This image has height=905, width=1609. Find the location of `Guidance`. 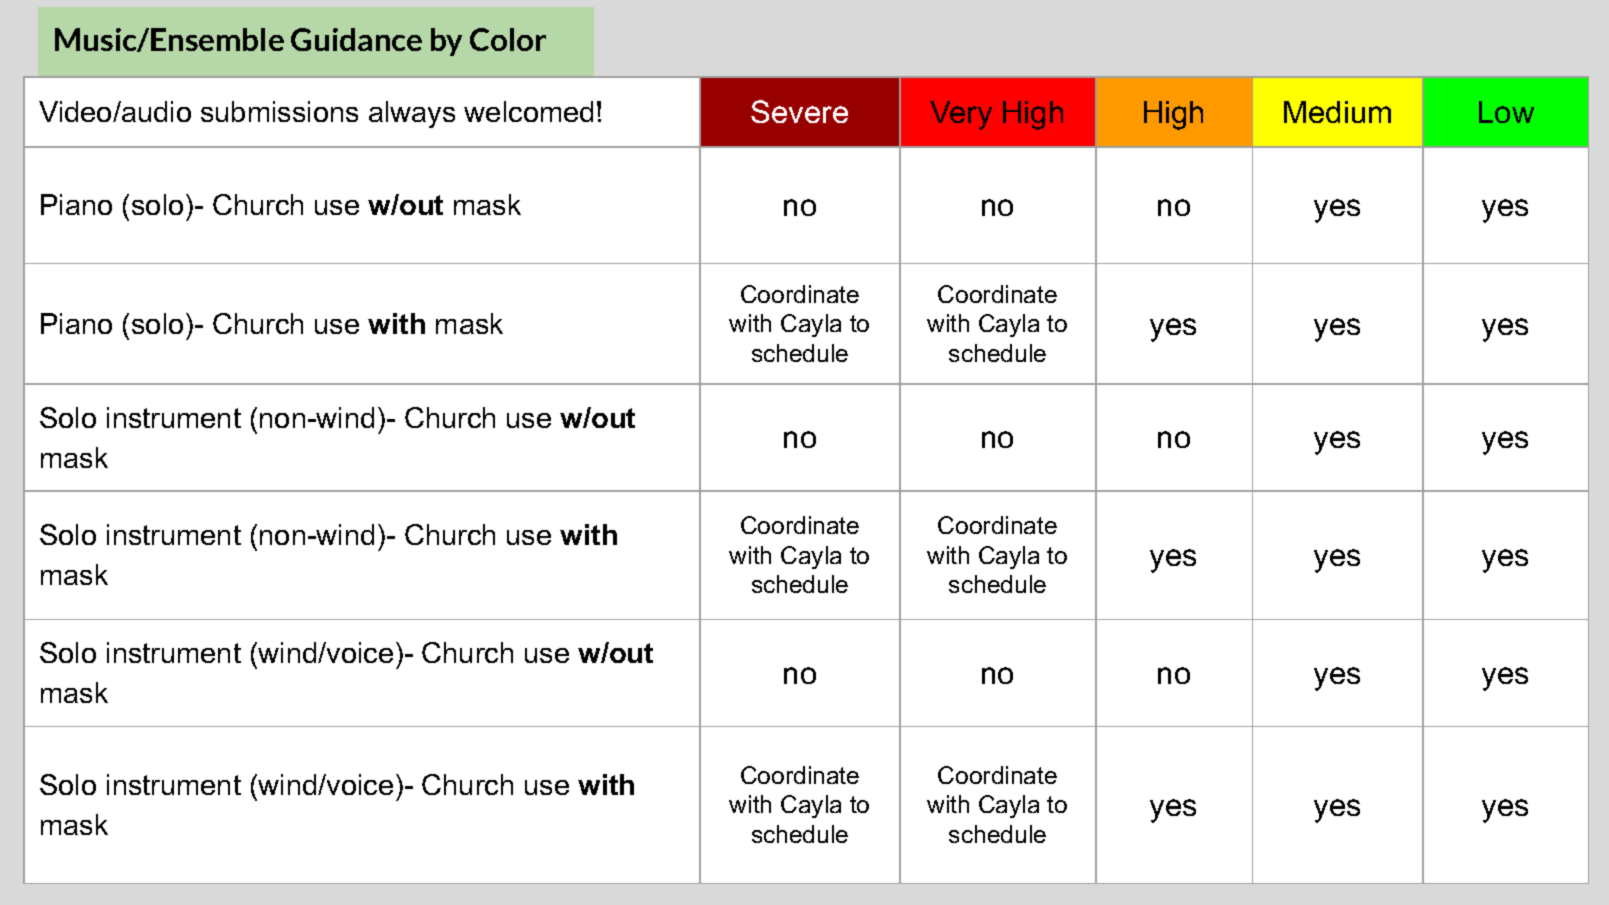

Guidance is located at coordinates (356, 39).
